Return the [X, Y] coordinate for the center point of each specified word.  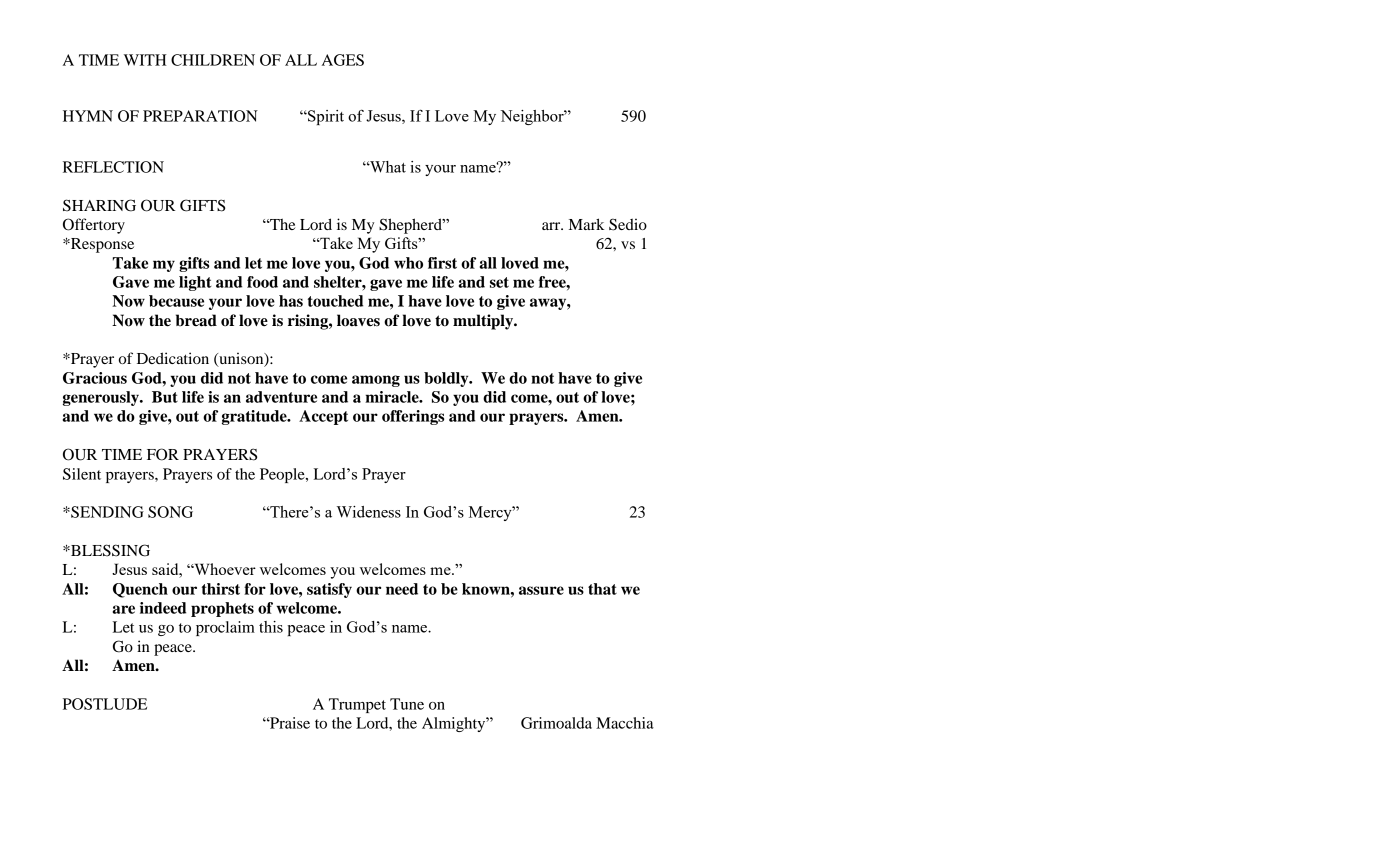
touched [335, 301]
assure [541, 590]
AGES [343, 60]
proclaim [225, 628]
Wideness [369, 512]
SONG [170, 512]
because [176, 301]
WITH [145, 60]
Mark [586, 224]
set [499, 282]
